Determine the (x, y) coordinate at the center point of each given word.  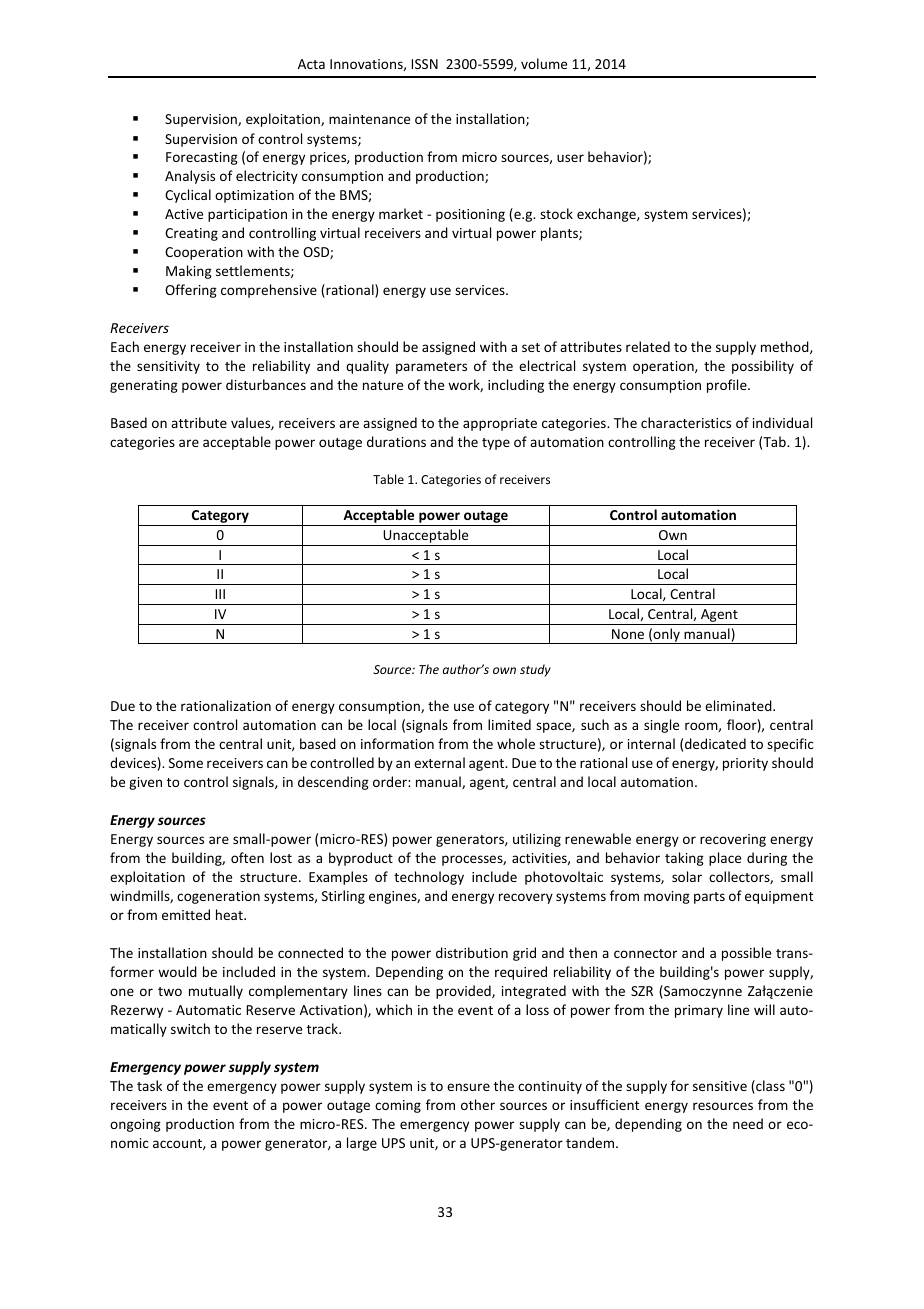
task (149, 1085)
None (628, 634)
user (570, 158)
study (535, 670)
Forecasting (202, 158)
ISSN (425, 64)
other (478, 1104)
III (220, 594)
